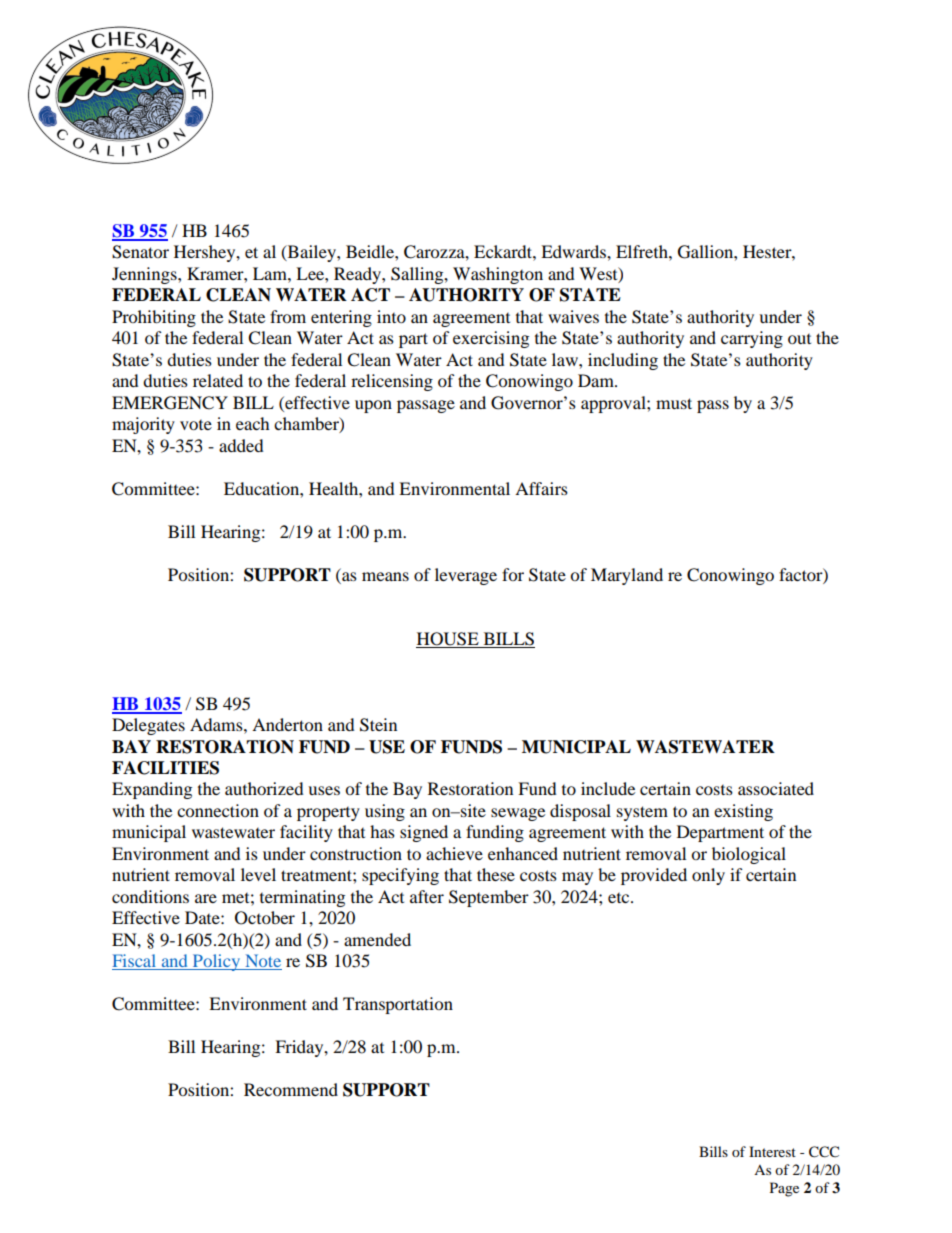 The width and height of the page is (952, 1233). I want to click on Transportation, so click(398, 1005).
